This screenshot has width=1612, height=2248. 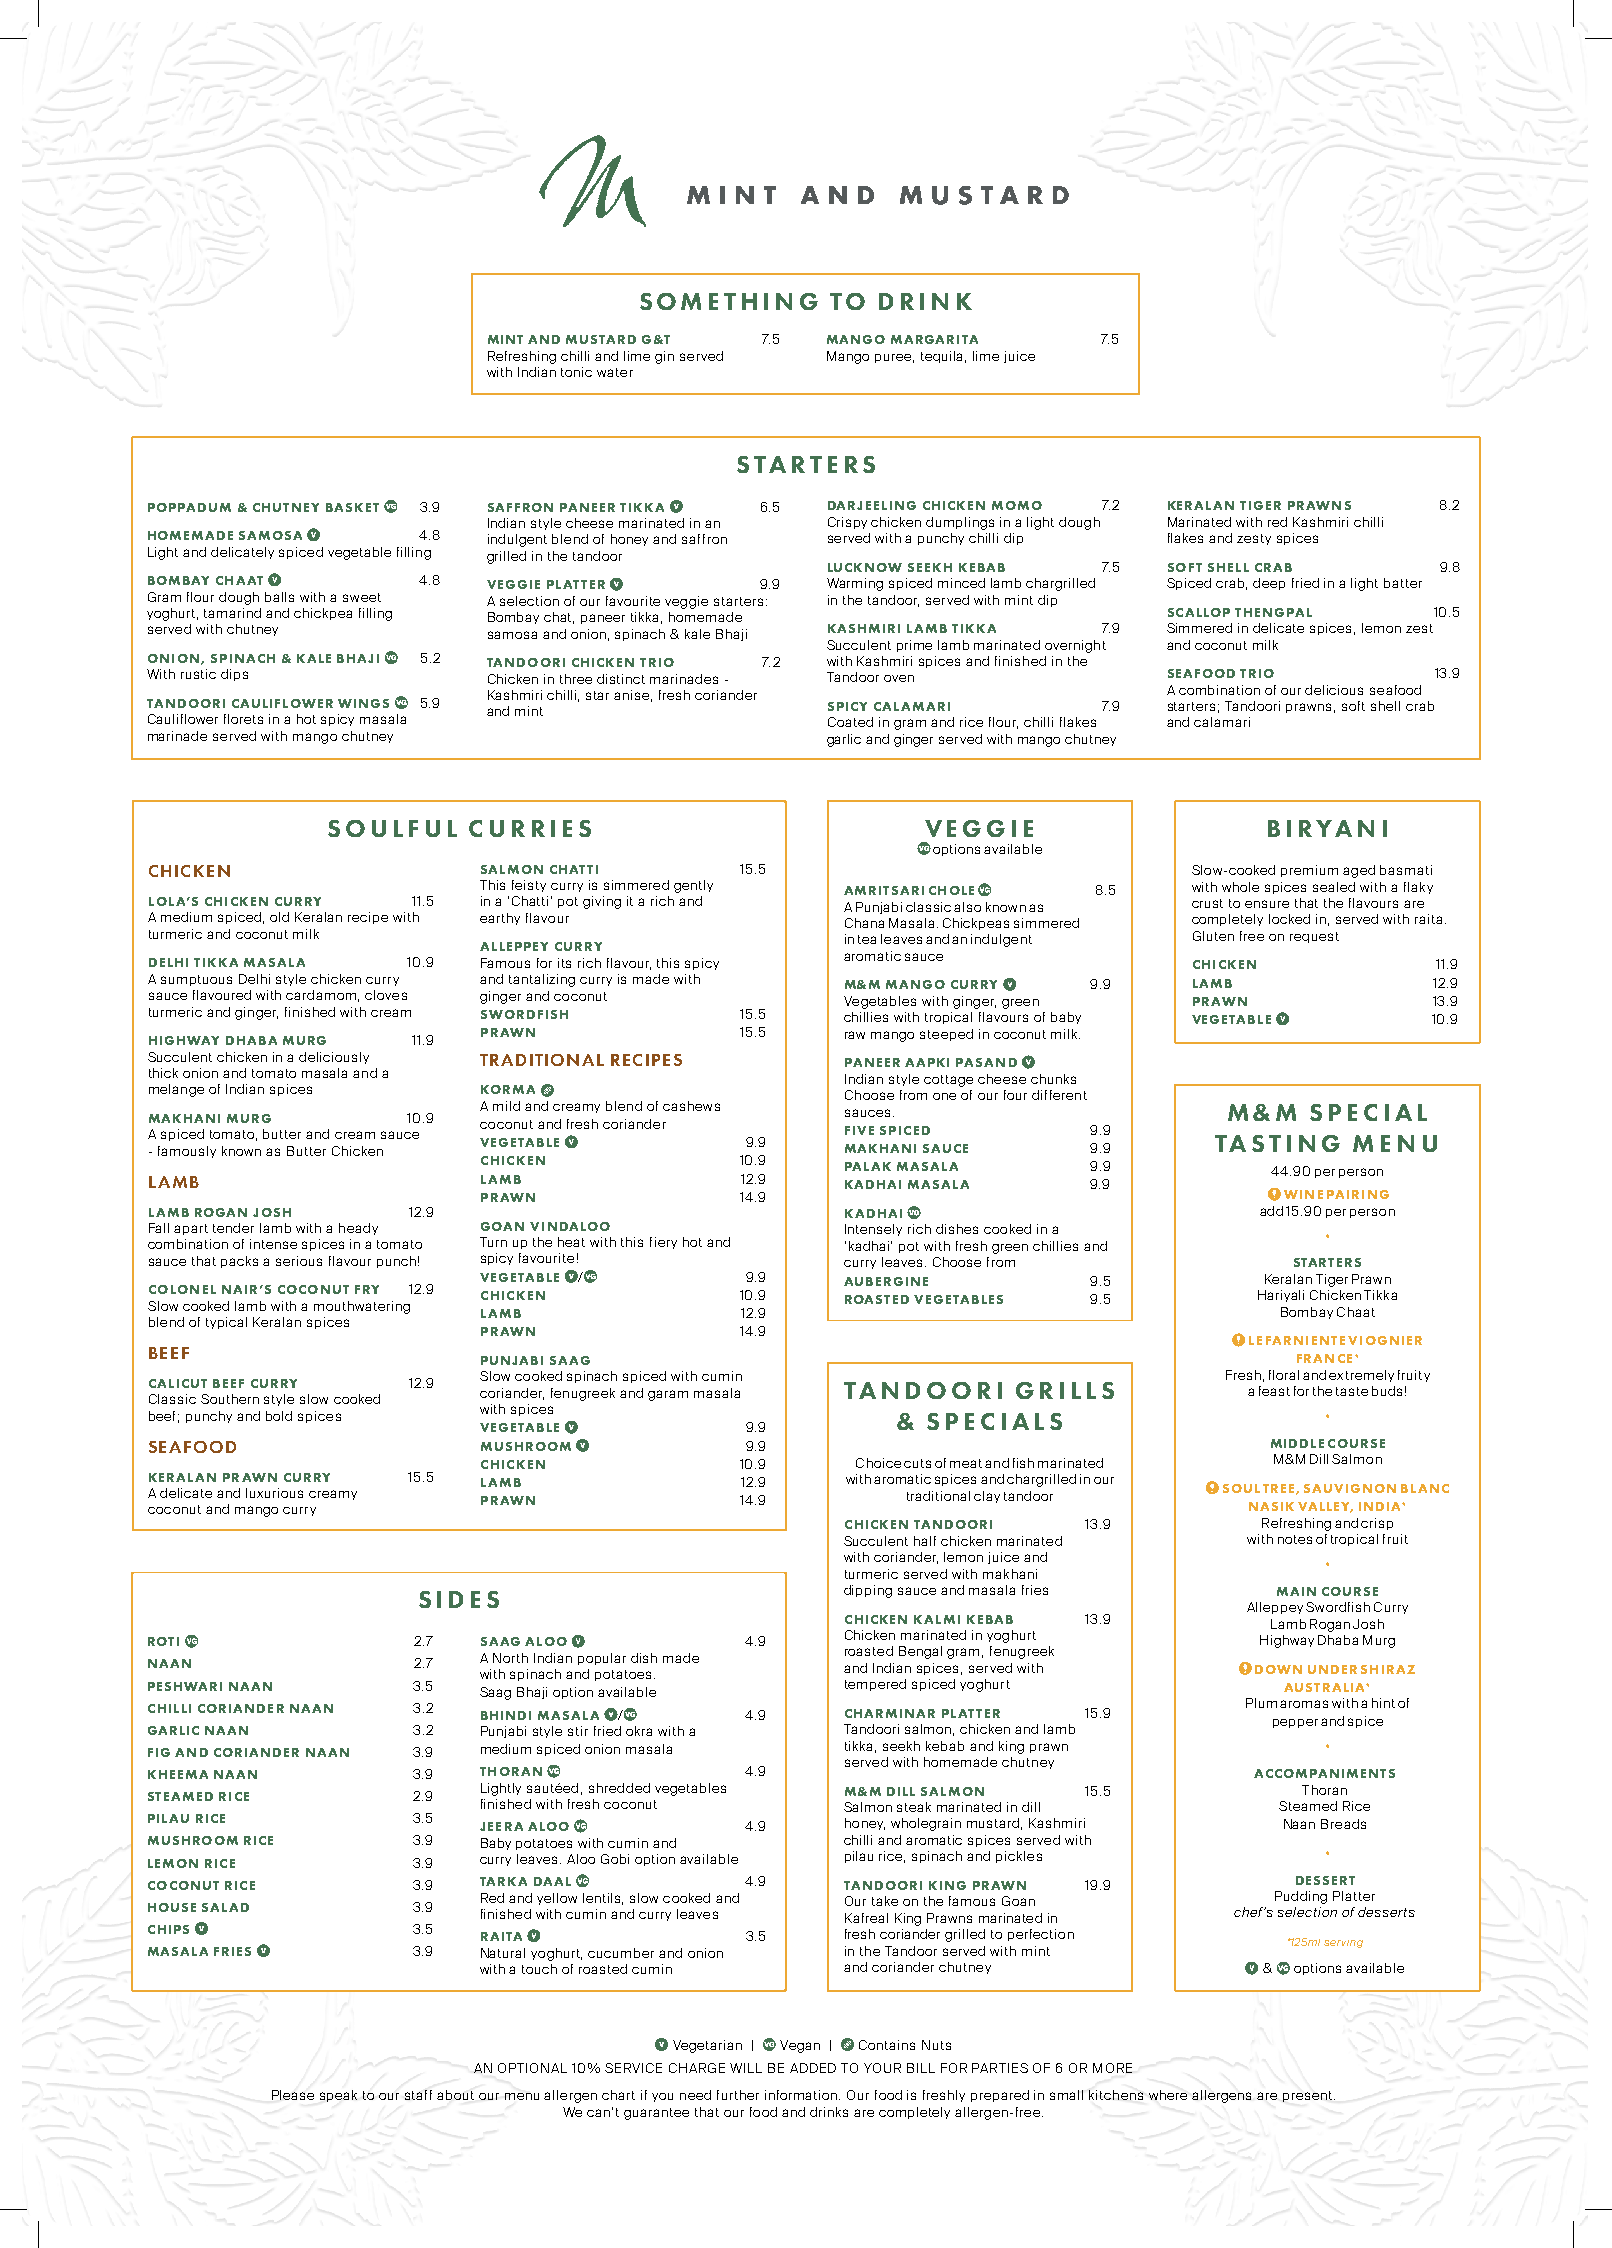 What do you see at coordinates (878, 1463) in the screenshot?
I see `Choice` at bounding box center [878, 1463].
